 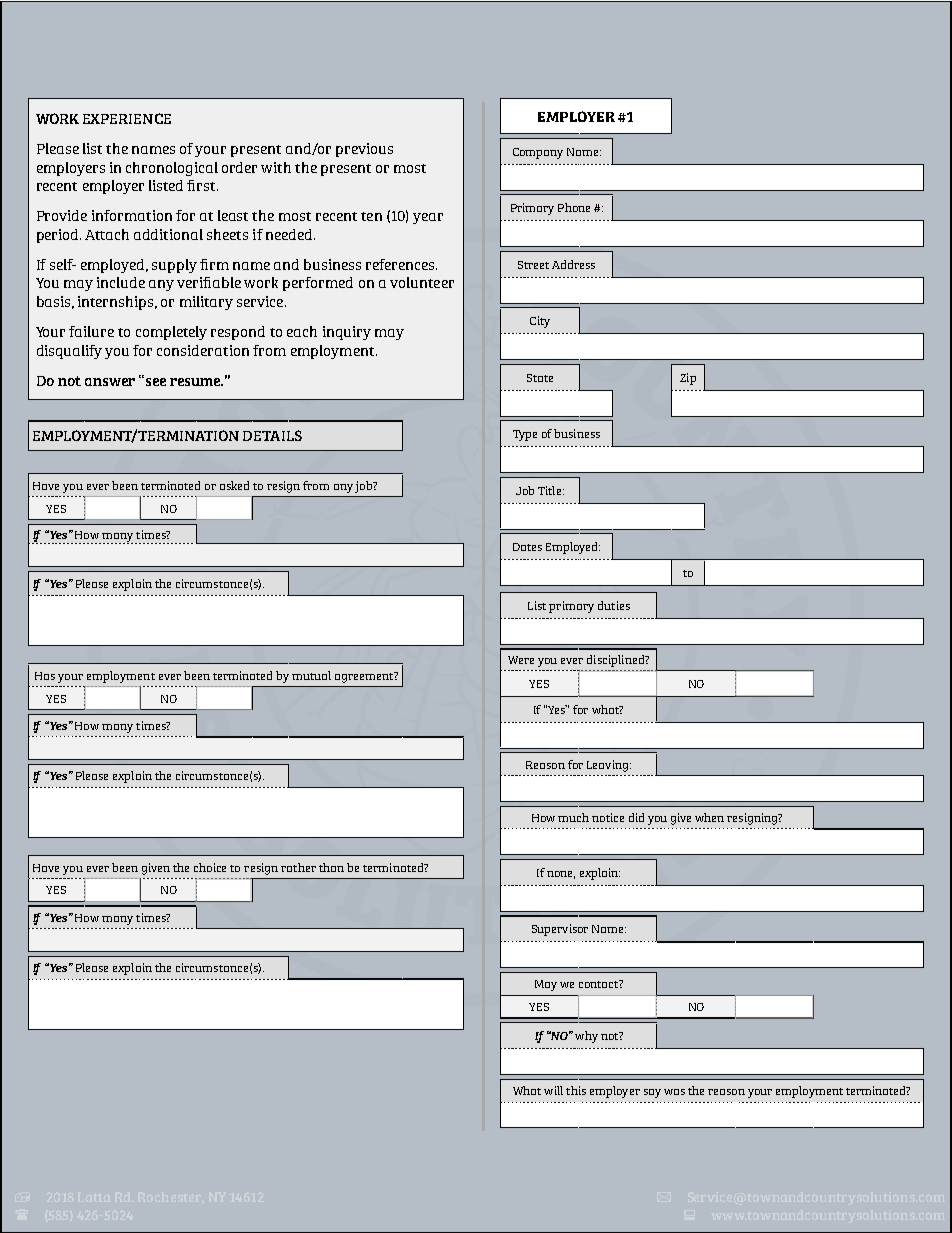 What do you see at coordinates (538, 153) in the page?
I see `Company` at bounding box center [538, 153].
